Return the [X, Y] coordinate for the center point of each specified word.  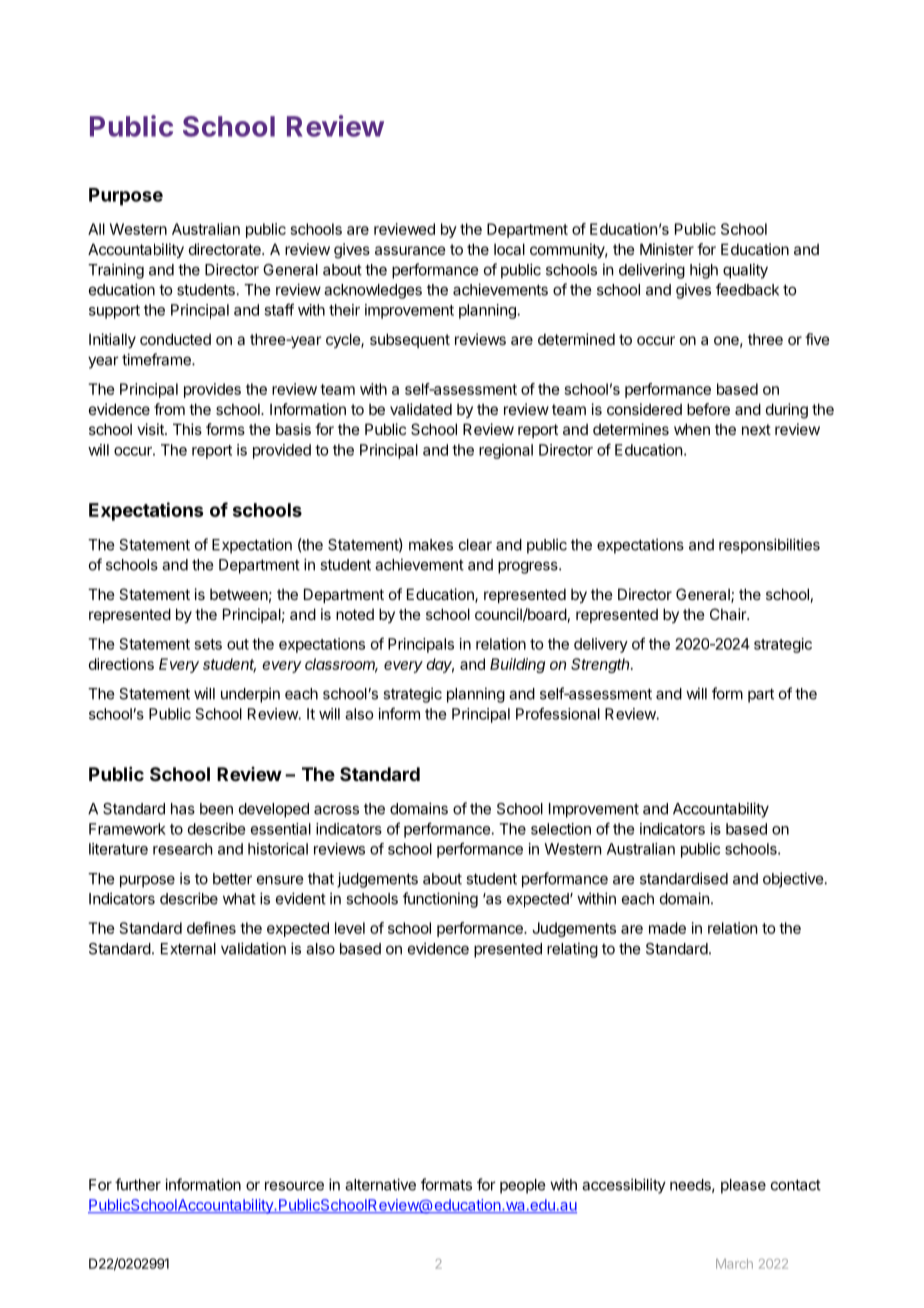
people [522, 1186]
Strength [601, 665]
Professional [558, 713]
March [734, 1264]
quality [745, 271]
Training [116, 271]
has [183, 809]
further [138, 1184]
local [509, 249]
